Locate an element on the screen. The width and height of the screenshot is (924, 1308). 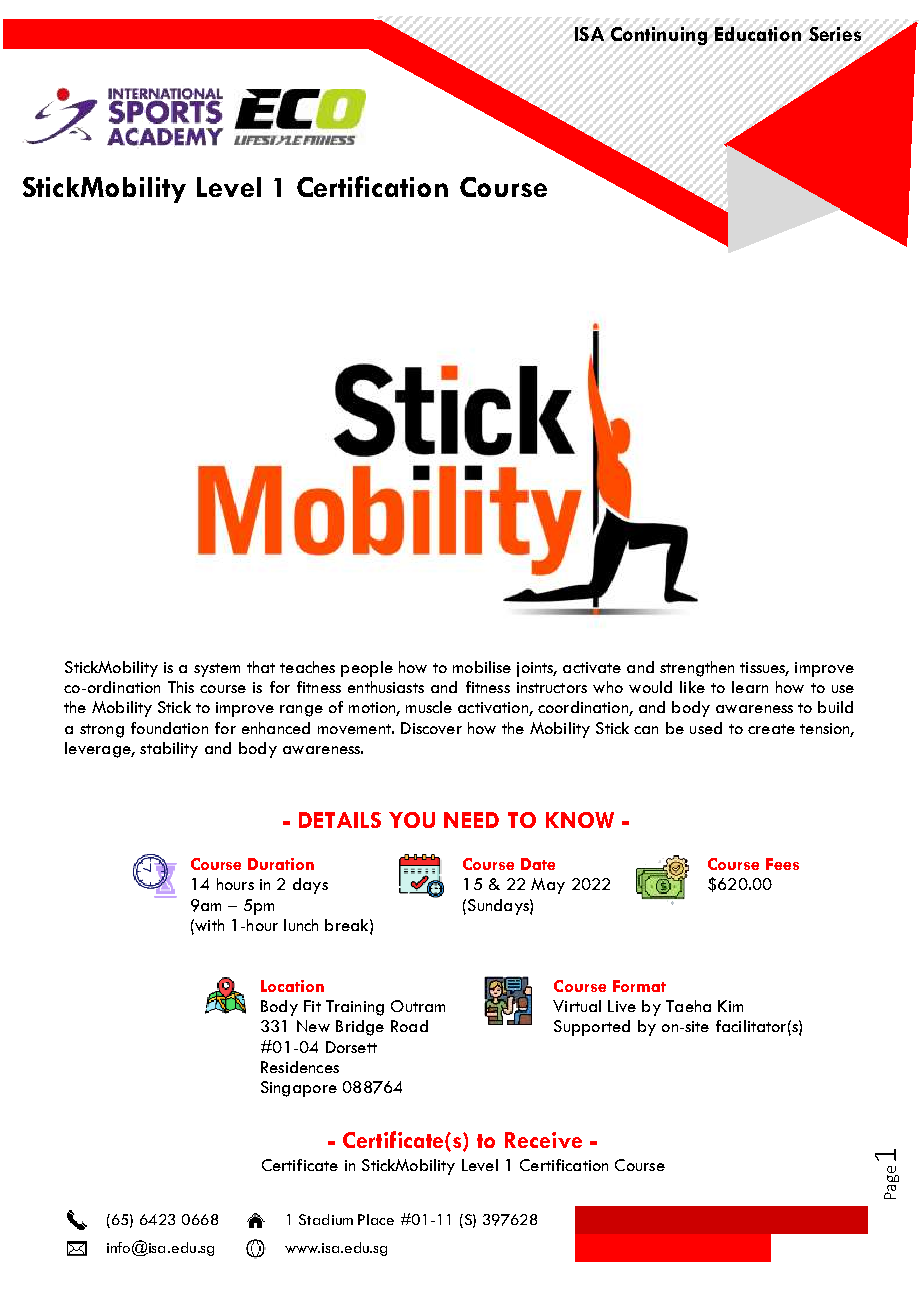
Receive is located at coordinates (543, 1140).
